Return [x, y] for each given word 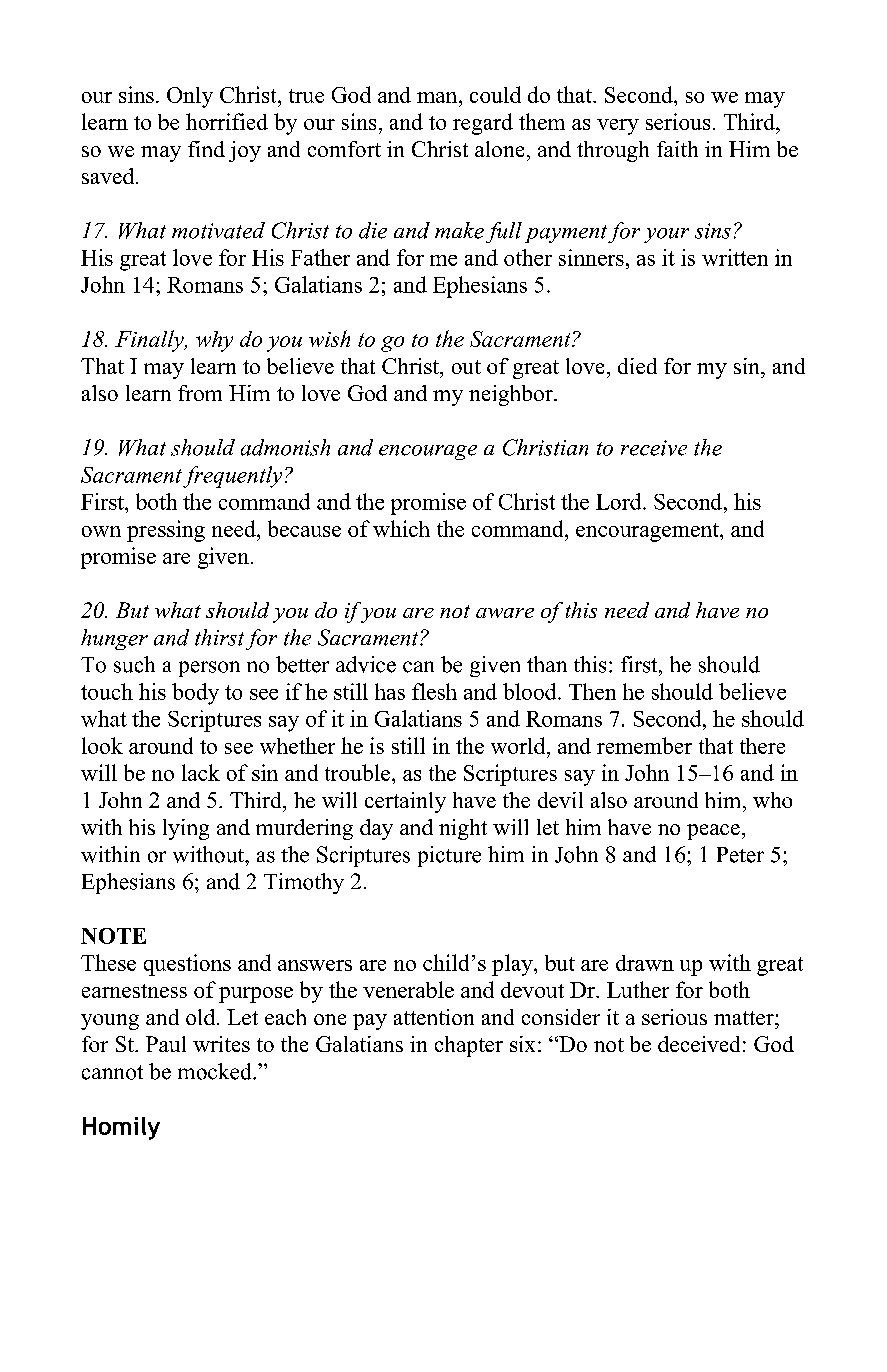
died [637, 366]
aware [505, 613]
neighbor [512, 395]
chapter [469, 1046]
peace [713, 832]
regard [483, 124]
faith [677, 149]
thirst [219, 637]
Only [190, 97]
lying [186, 829]
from [200, 393]
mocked [216, 1071]
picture [449, 856]
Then [592, 691]
